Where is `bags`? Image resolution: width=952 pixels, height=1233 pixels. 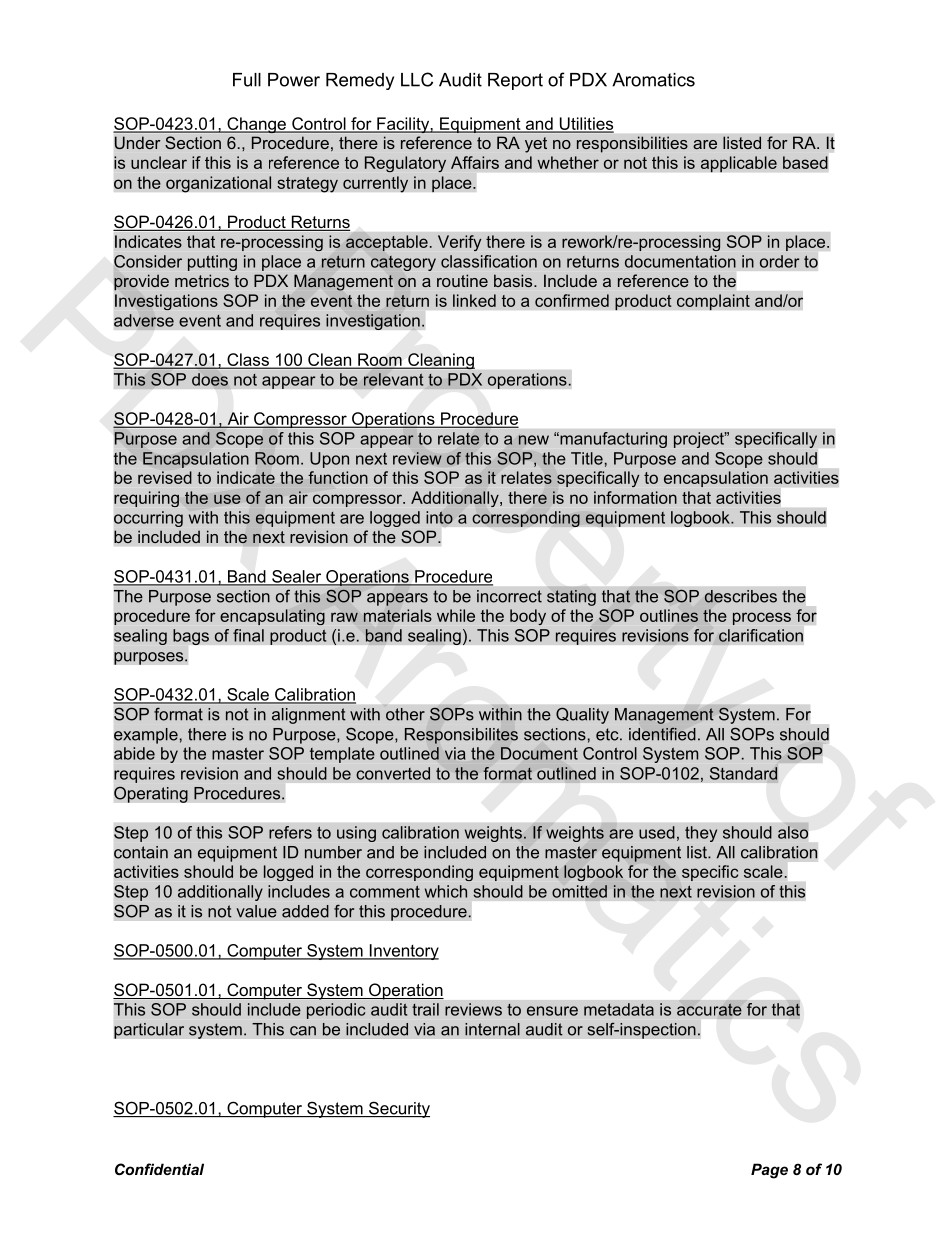
bags is located at coordinates (191, 637).
